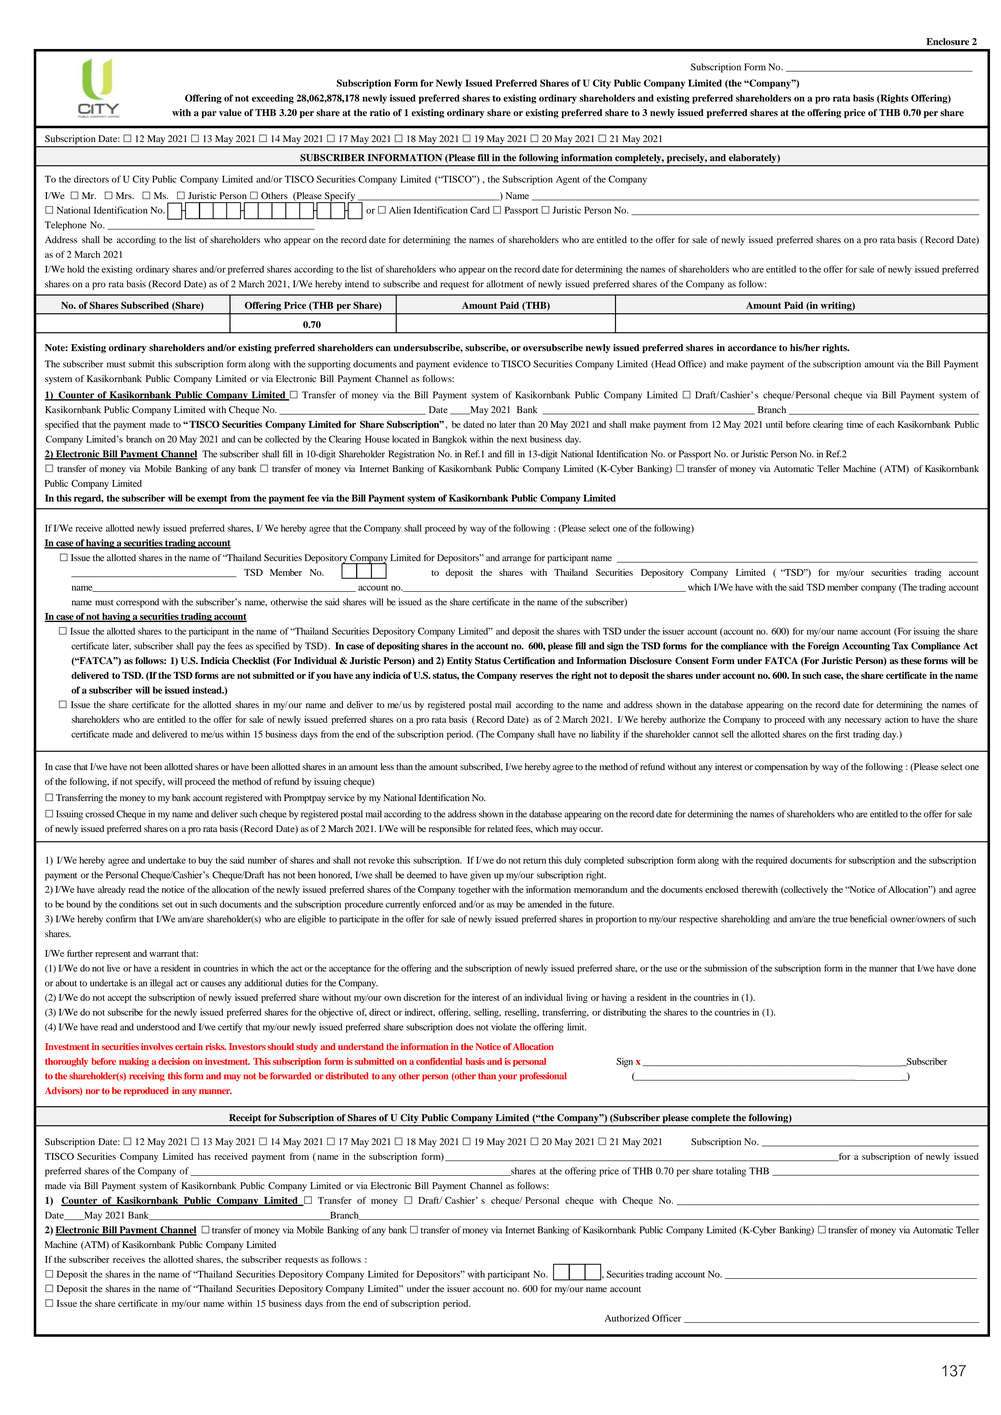 The height and width of the screenshot is (1415, 1001). I want to click on next, so click(519, 440).
